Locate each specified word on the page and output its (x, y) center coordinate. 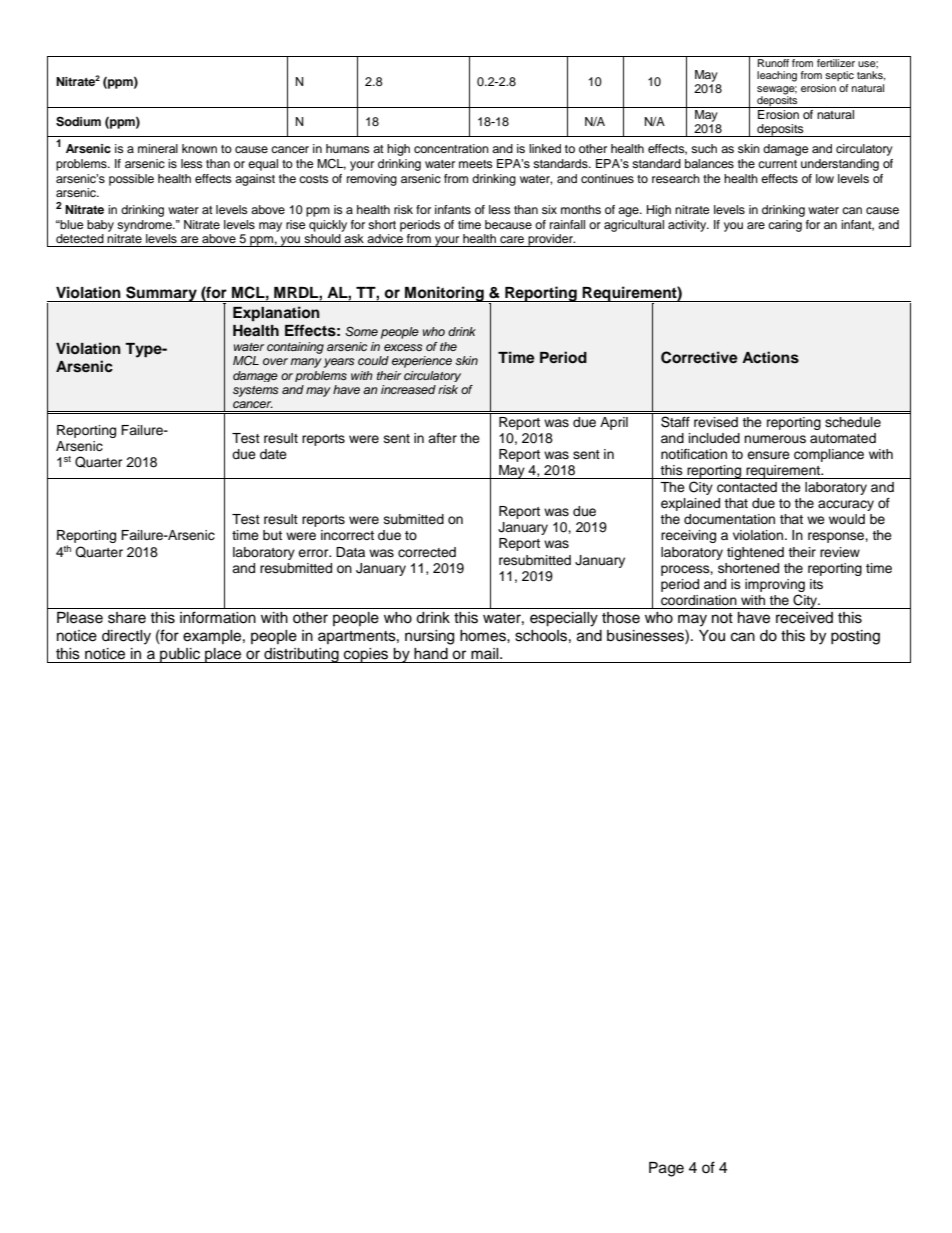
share (127, 618)
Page (666, 1169)
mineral (158, 148)
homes (484, 636)
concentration (451, 148)
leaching (777, 76)
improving (775, 585)
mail (486, 653)
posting (855, 637)
